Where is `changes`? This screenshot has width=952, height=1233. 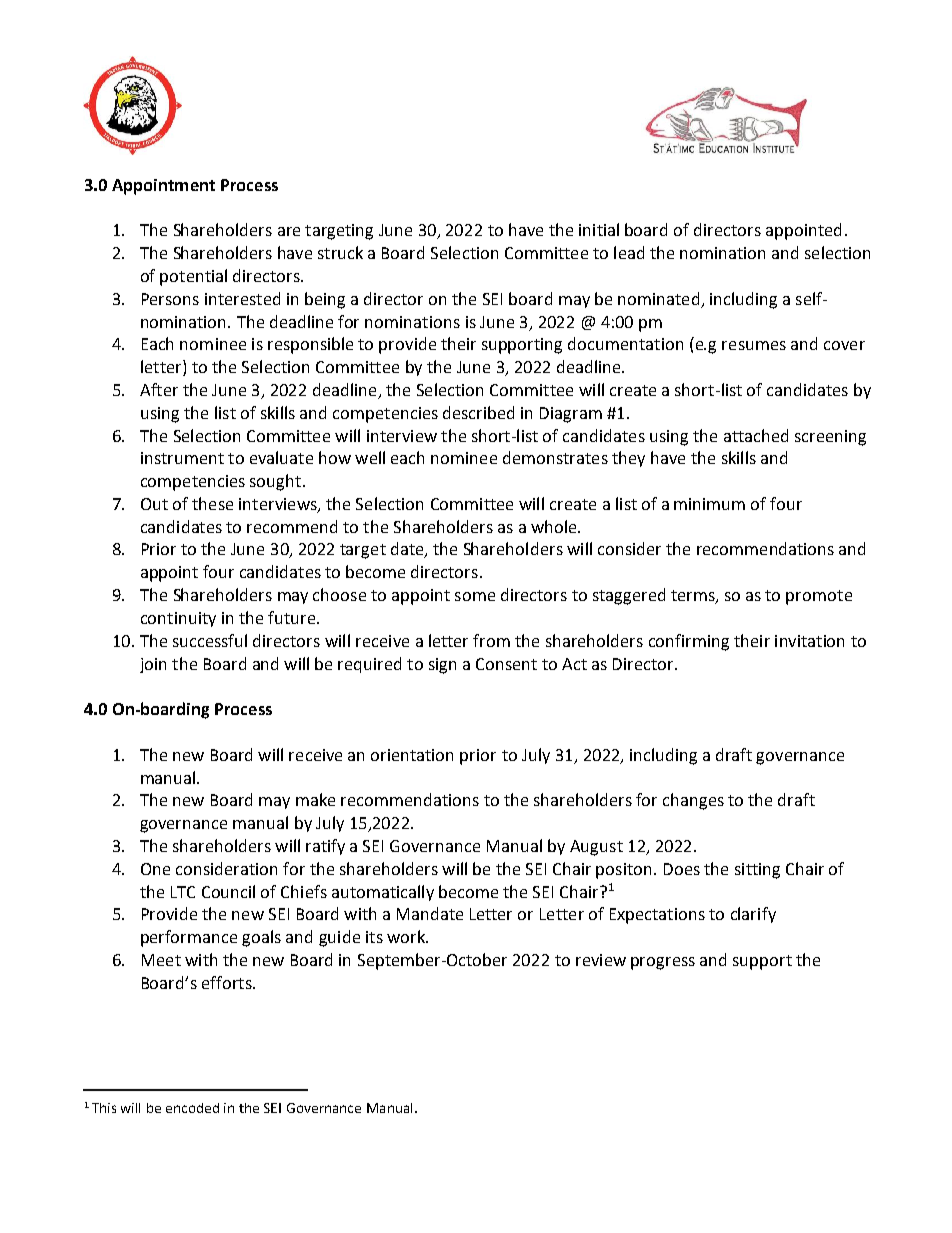
changes is located at coordinates (693, 801).
